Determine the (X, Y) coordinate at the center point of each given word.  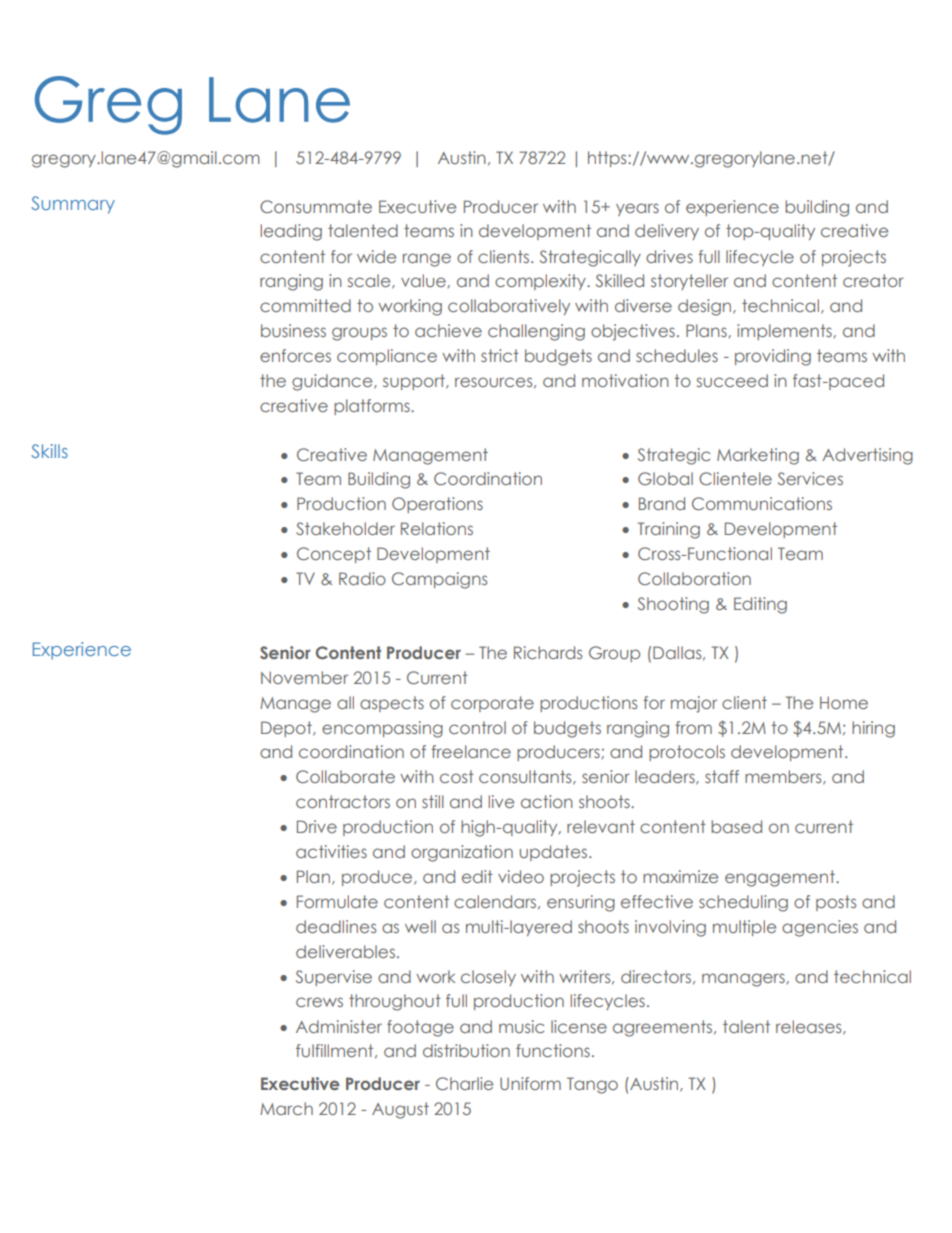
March (286, 1108)
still (433, 801)
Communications (762, 503)
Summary (73, 205)
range (427, 260)
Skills (49, 451)
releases (810, 1027)
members (784, 777)
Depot (287, 729)
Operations (437, 505)
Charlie (464, 1083)
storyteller (689, 282)
